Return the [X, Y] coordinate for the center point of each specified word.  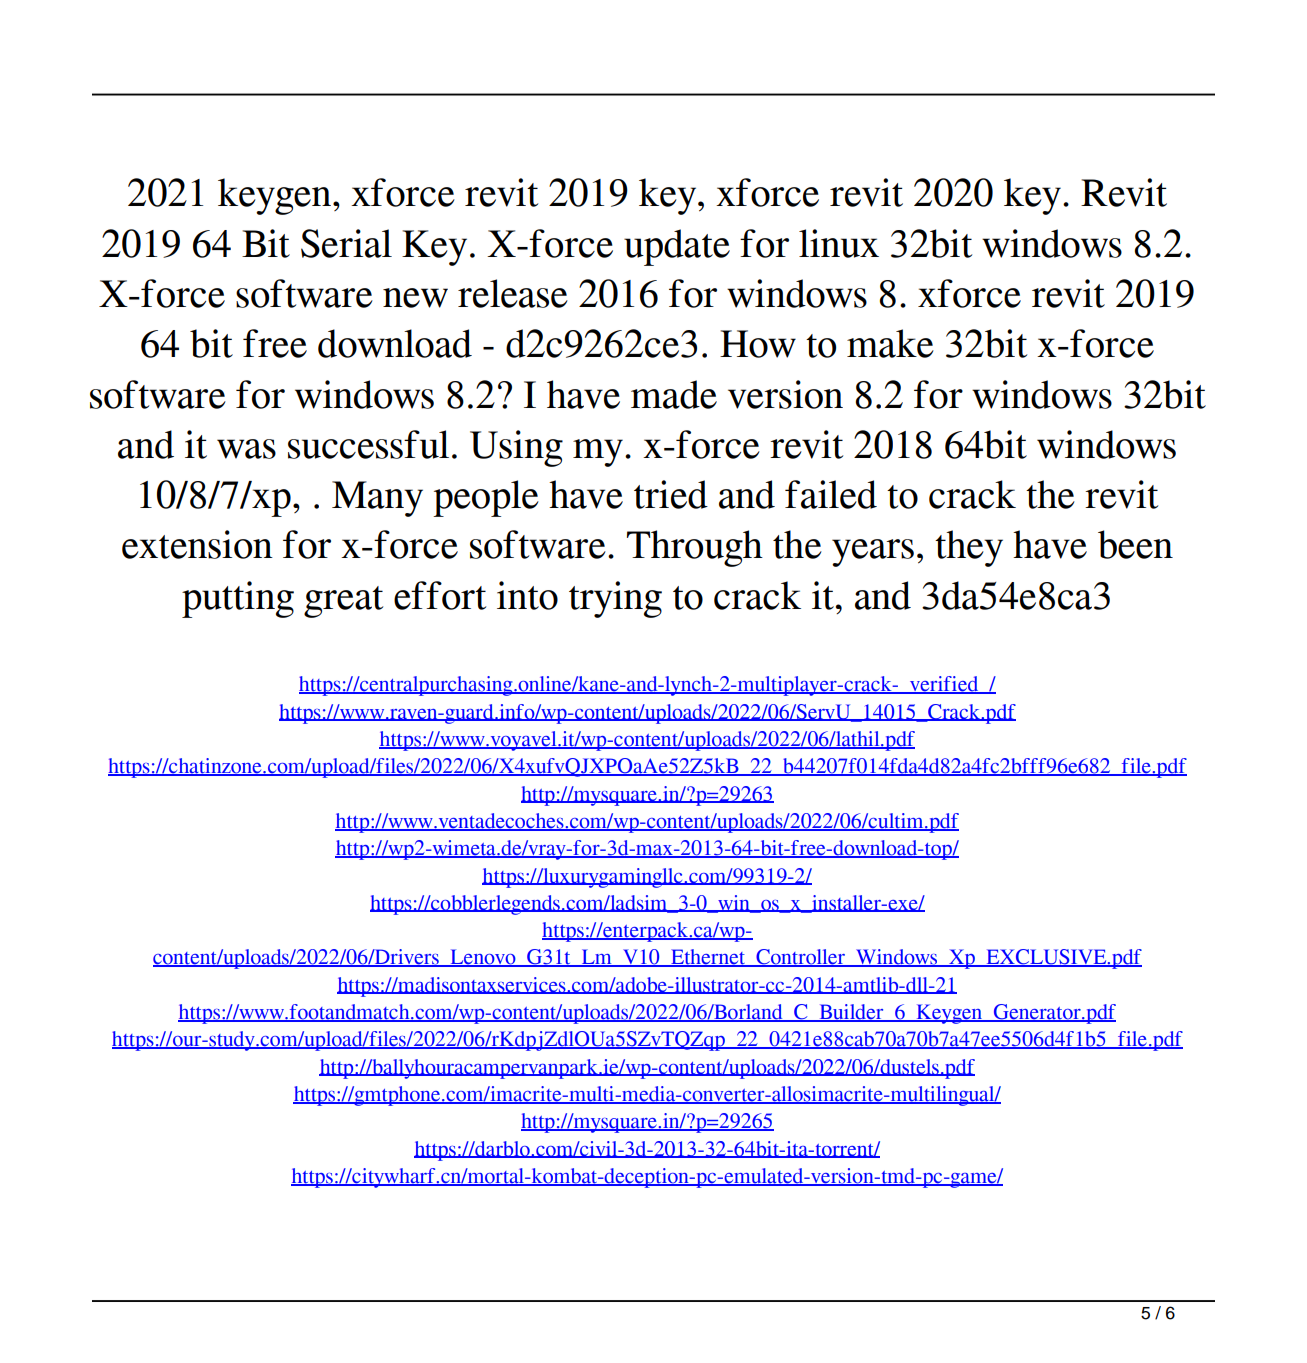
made [674, 394]
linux [839, 243]
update [677, 247]
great [343, 602]
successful [368, 444]
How [758, 344]
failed [831, 494]
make [890, 343]
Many [377, 499]
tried [671, 494]
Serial [346, 243]
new [415, 298]
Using [516, 448]
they [969, 548]
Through [695, 548]
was [246, 449]
